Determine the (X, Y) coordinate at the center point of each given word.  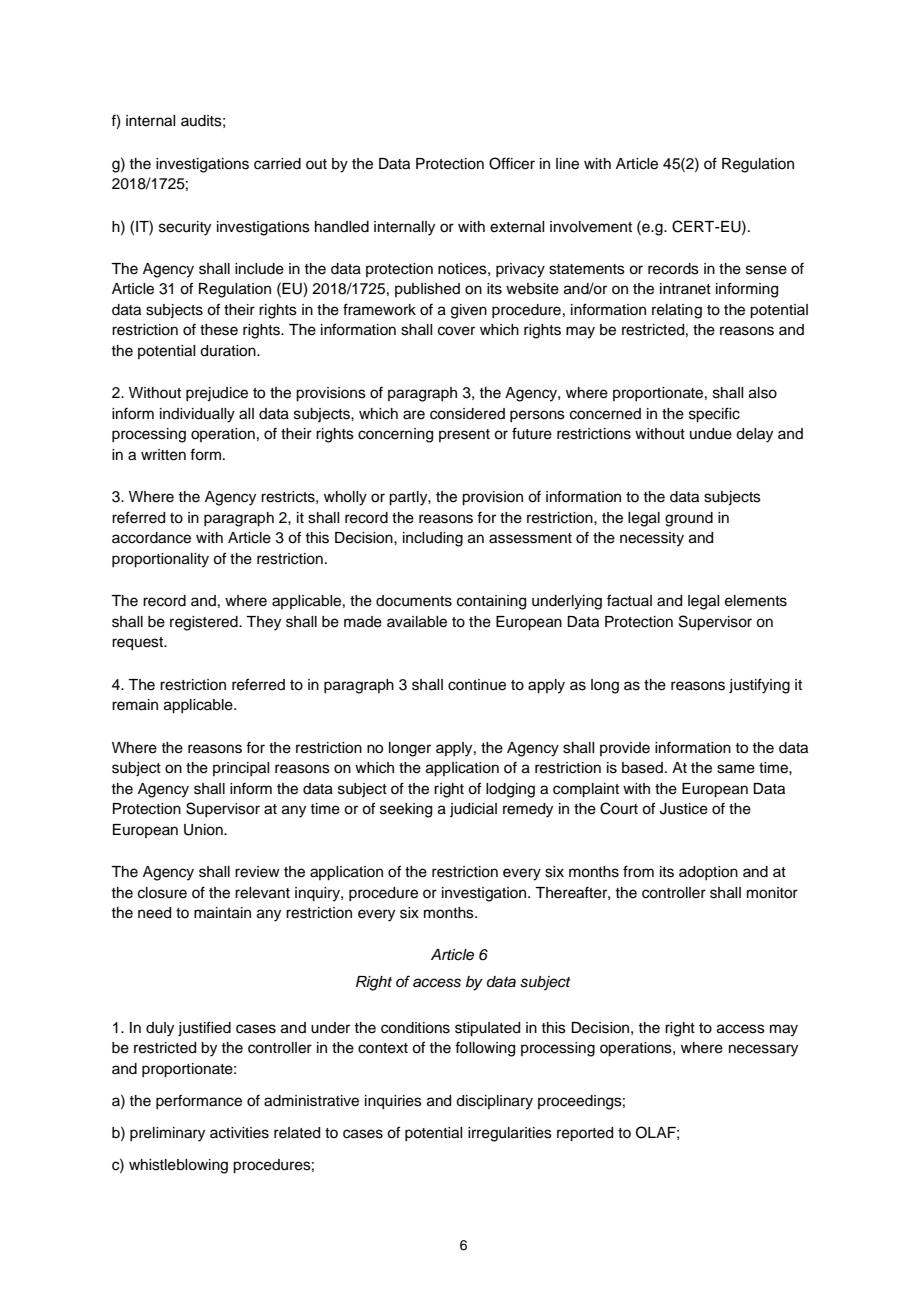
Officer (512, 163)
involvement (591, 227)
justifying (759, 686)
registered (205, 623)
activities (239, 1133)
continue (477, 685)
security (185, 228)
